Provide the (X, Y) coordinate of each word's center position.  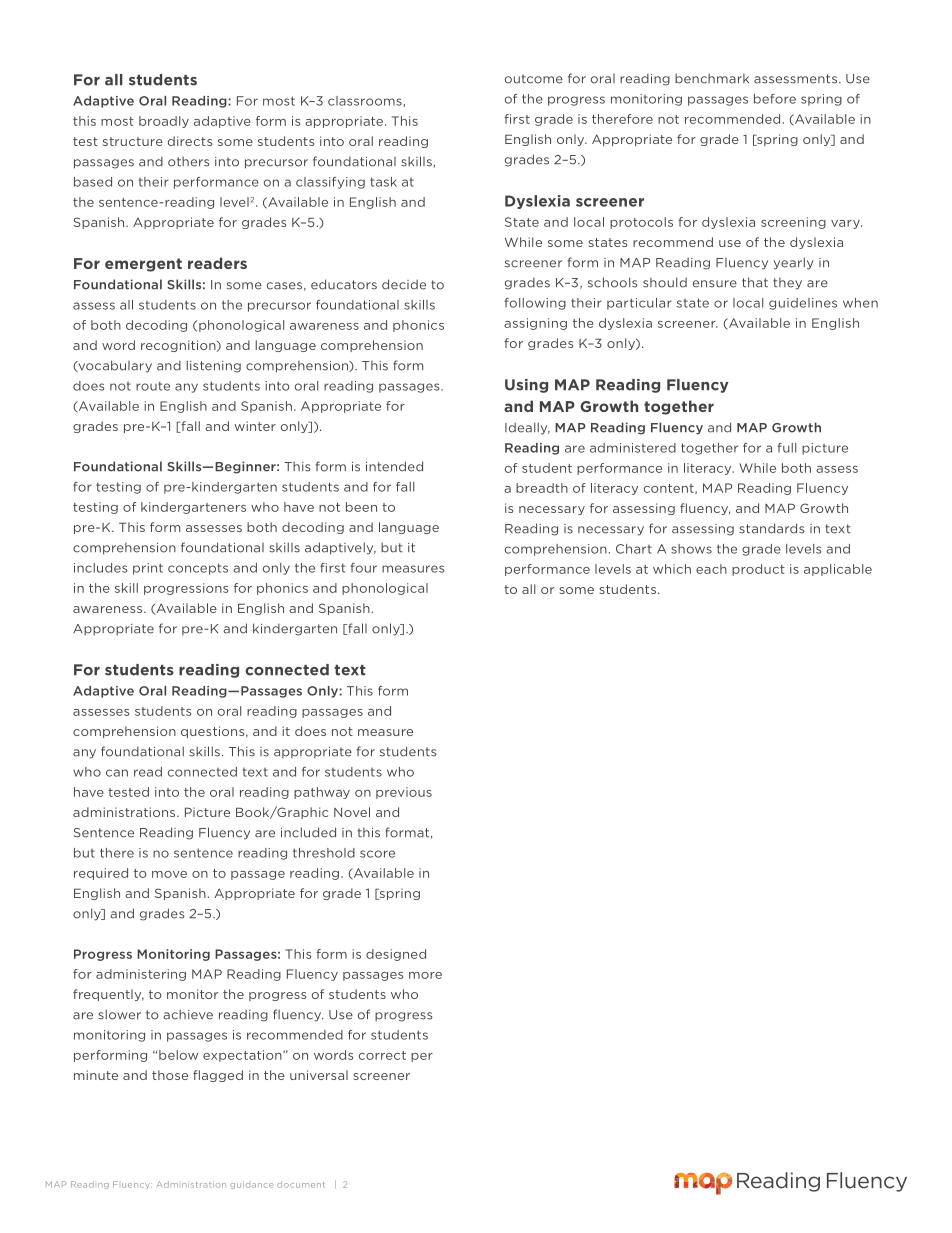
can (117, 773)
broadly (164, 122)
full (787, 448)
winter (255, 426)
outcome (534, 79)
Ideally (527, 428)
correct (382, 1055)
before (775, 99)
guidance (251, 1185)
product (758, 570)
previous (404, 793)
